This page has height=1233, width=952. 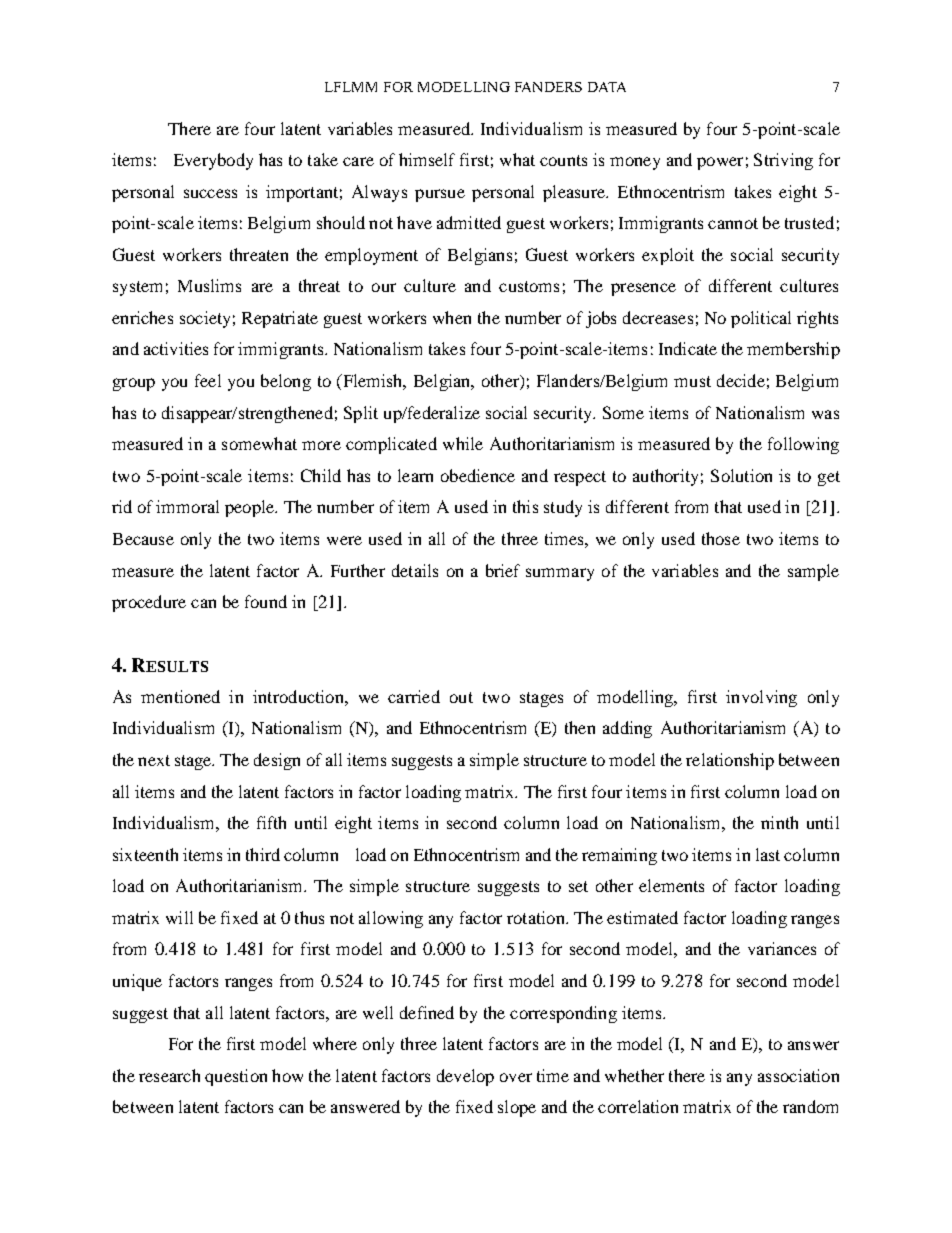 I want to click on himself, so click(x=427, y=159).
